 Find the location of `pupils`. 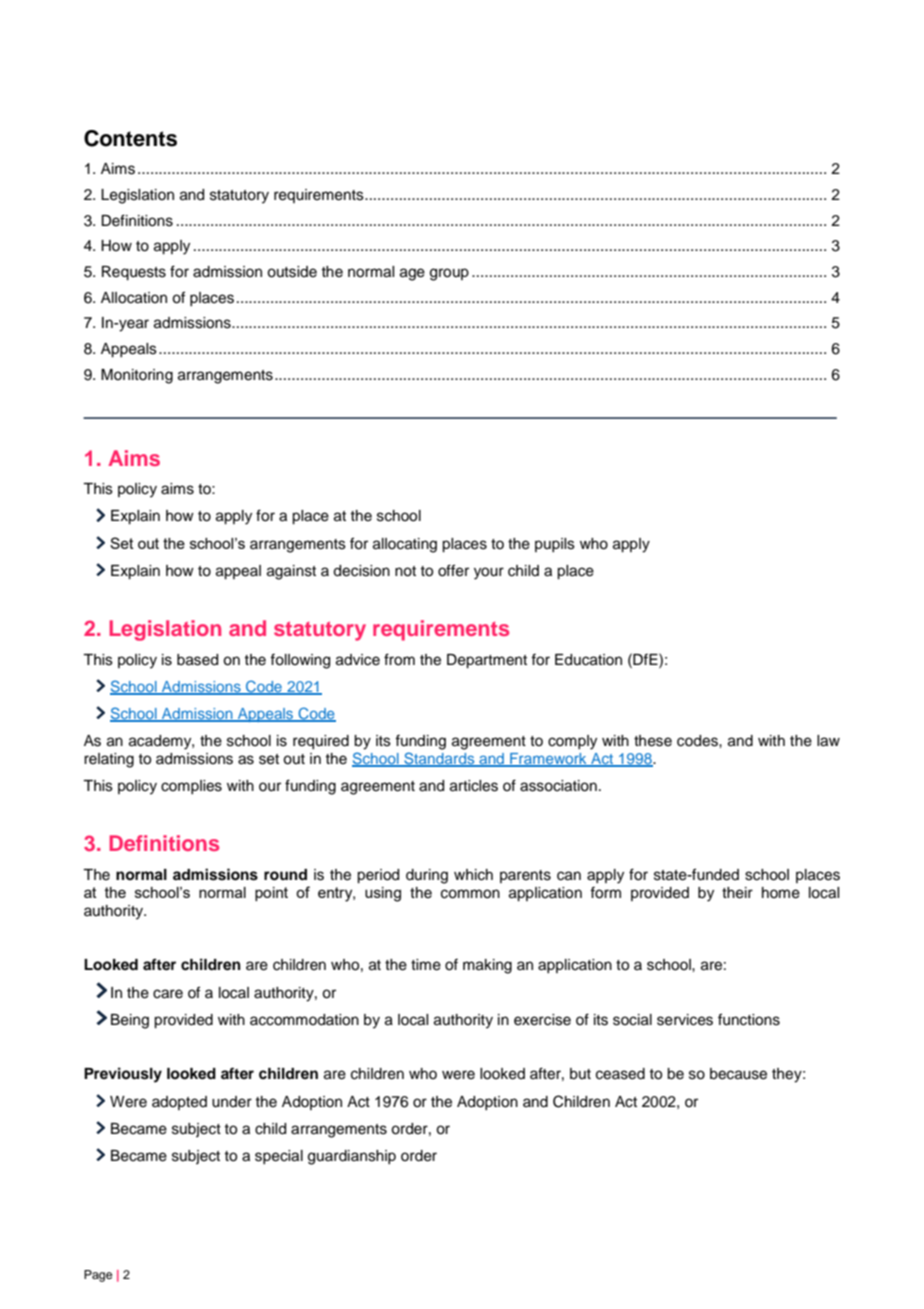

pupils is located at coordinates (555, 545).
